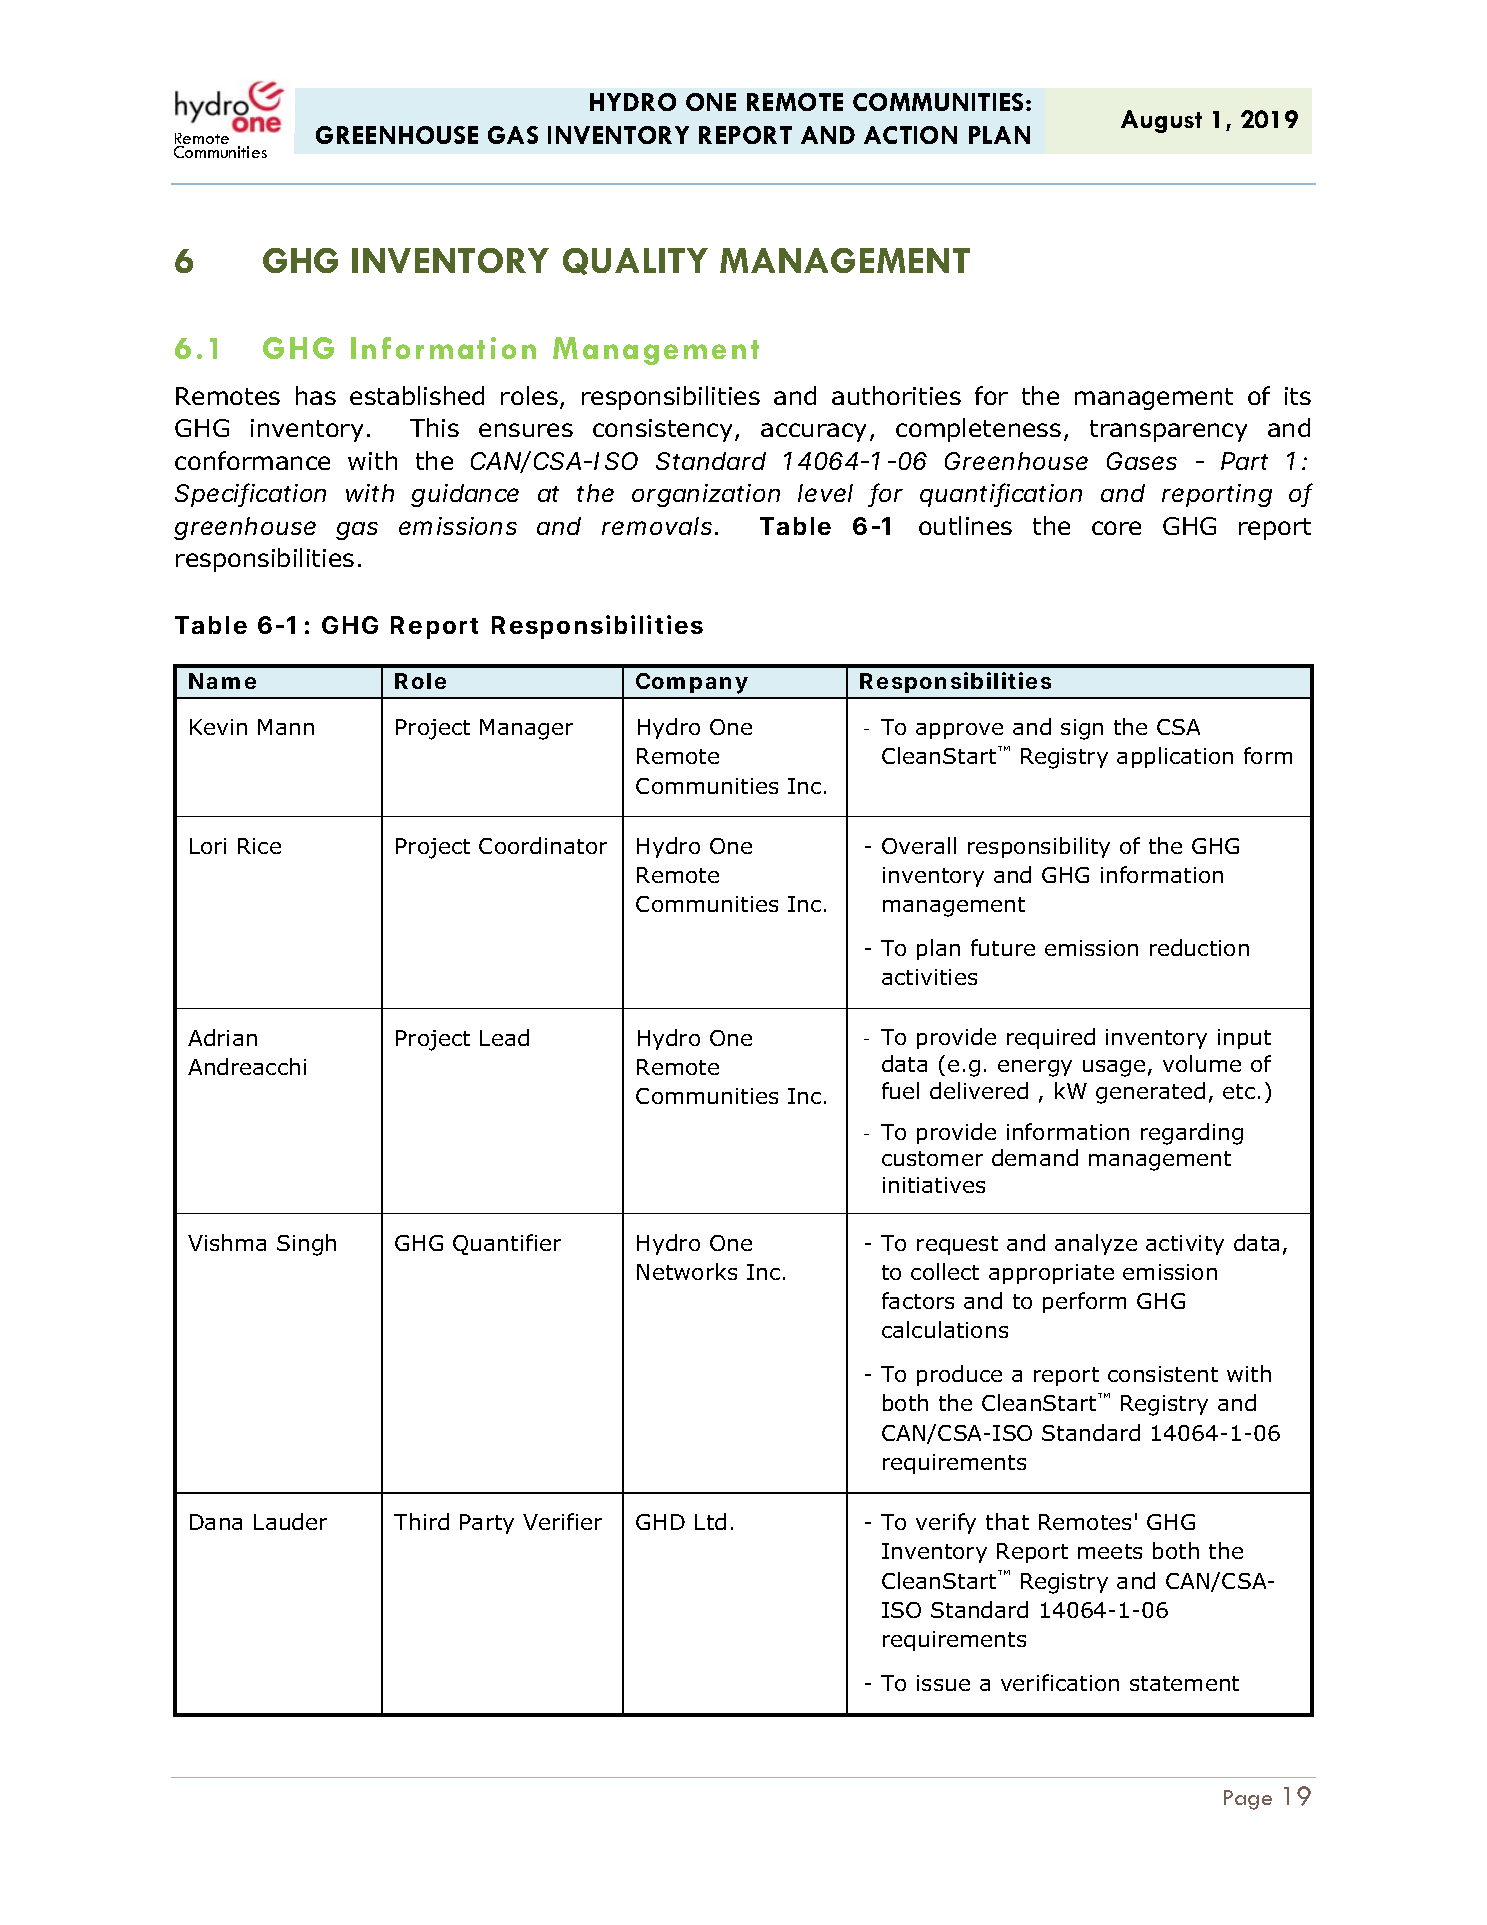 The height and width of the document is (1925, 1487). I want to click on consistent, so click(1163, 1374).
